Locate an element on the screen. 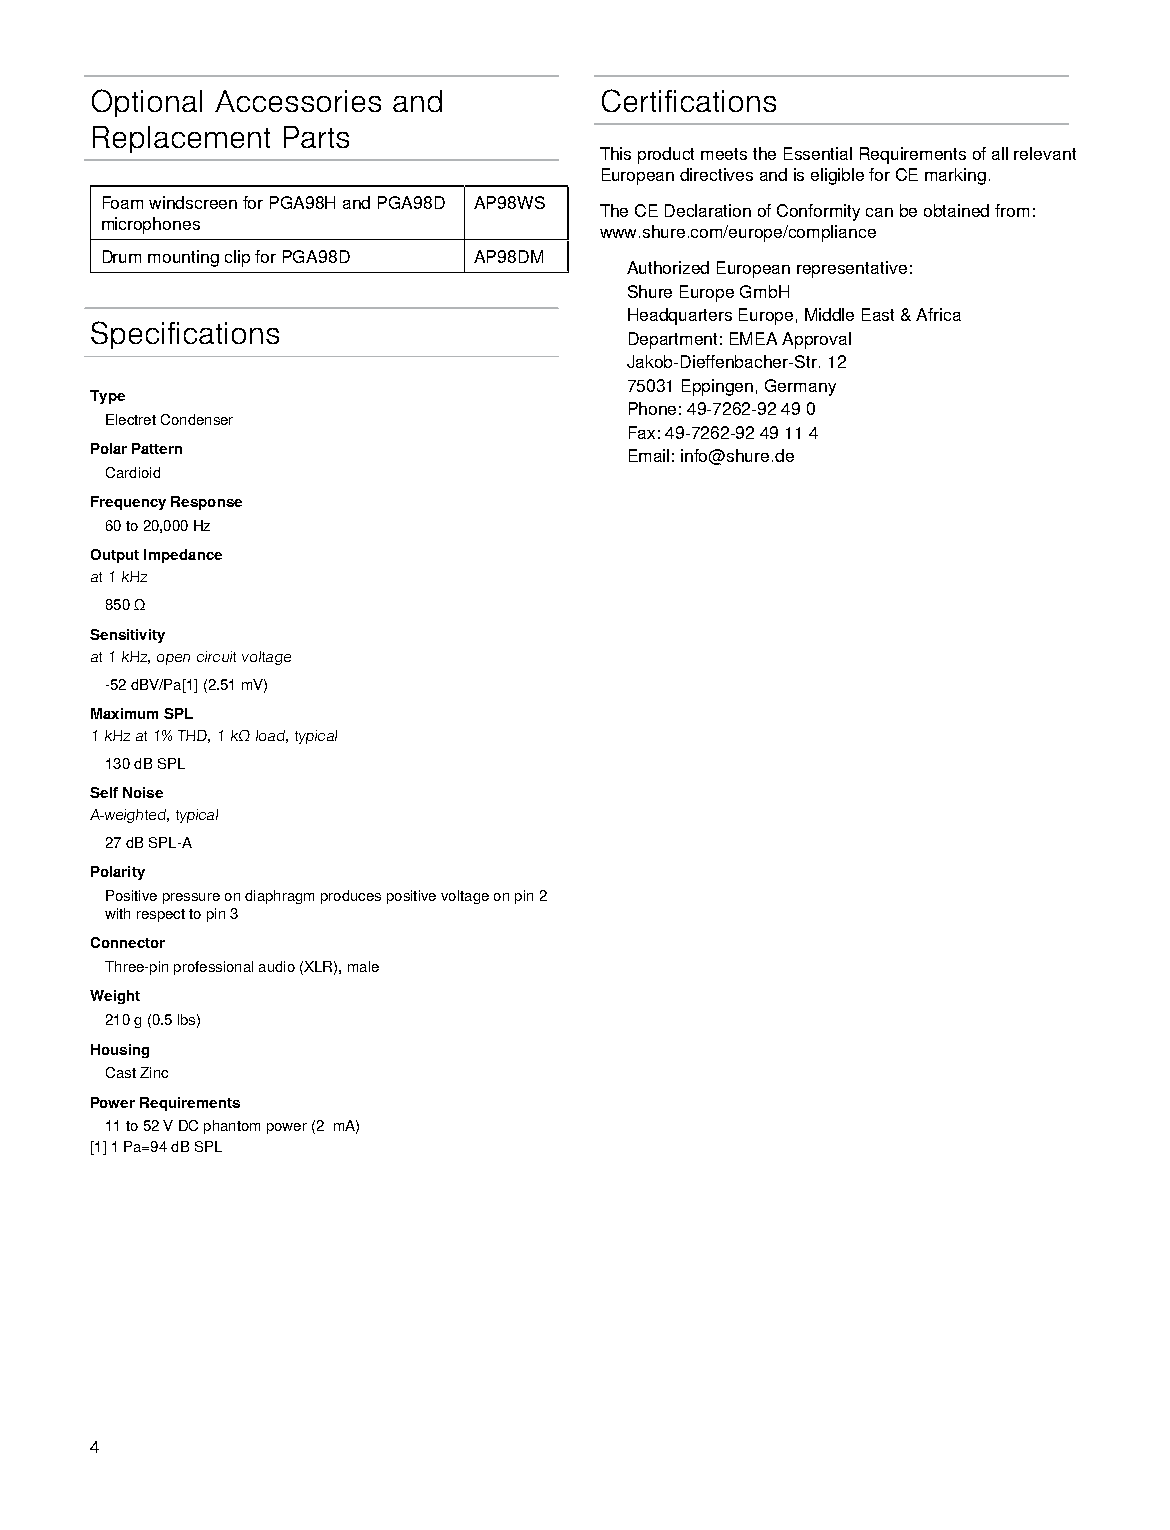 Image resolution: width=1170 pixels, height=1530 pixels. produces is located at coordinates (351, 897).
